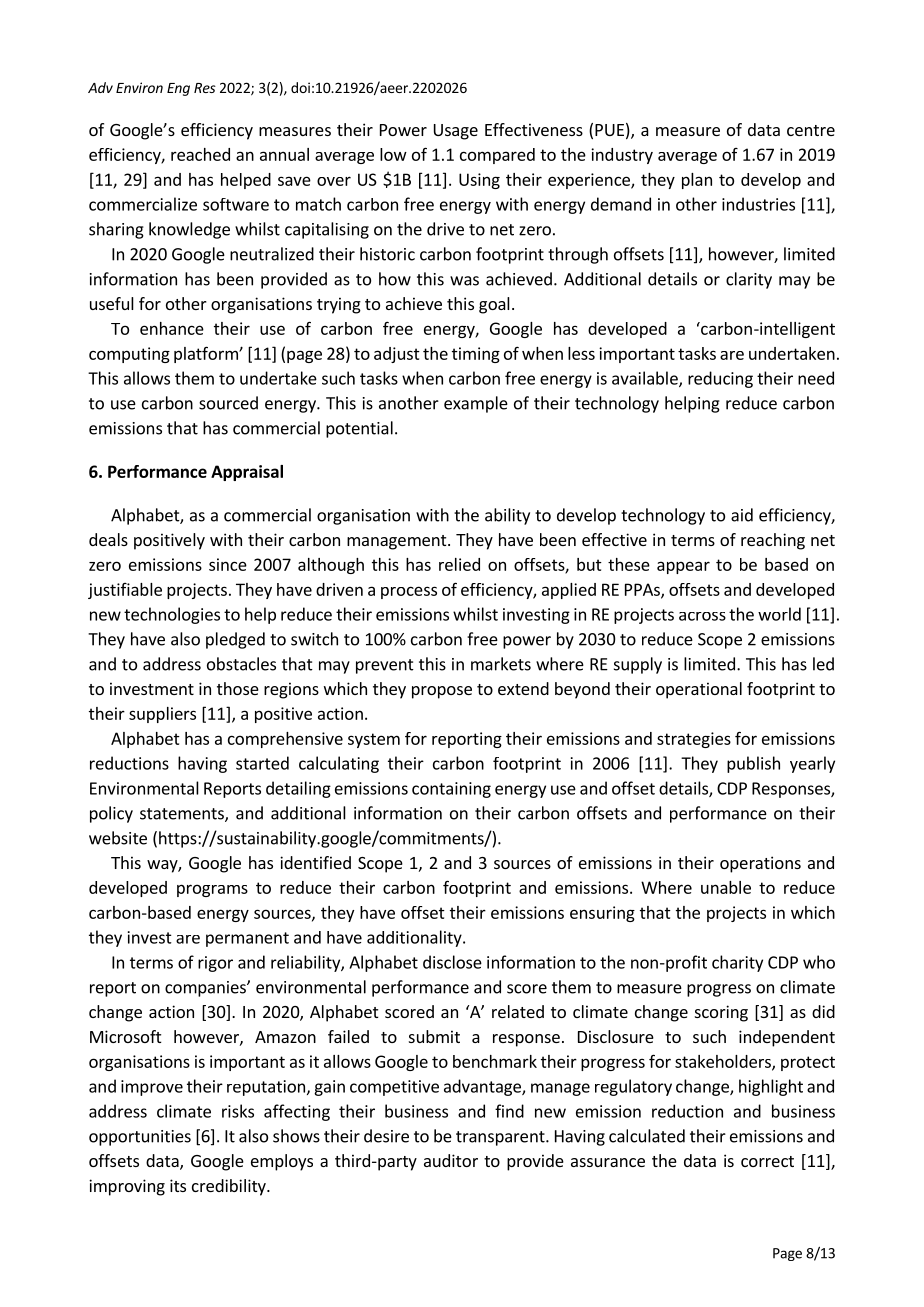 The width and height of the image is (924, 1307). Describe the element at coordinates (476, 404) in the image. I see `example` at that location.
